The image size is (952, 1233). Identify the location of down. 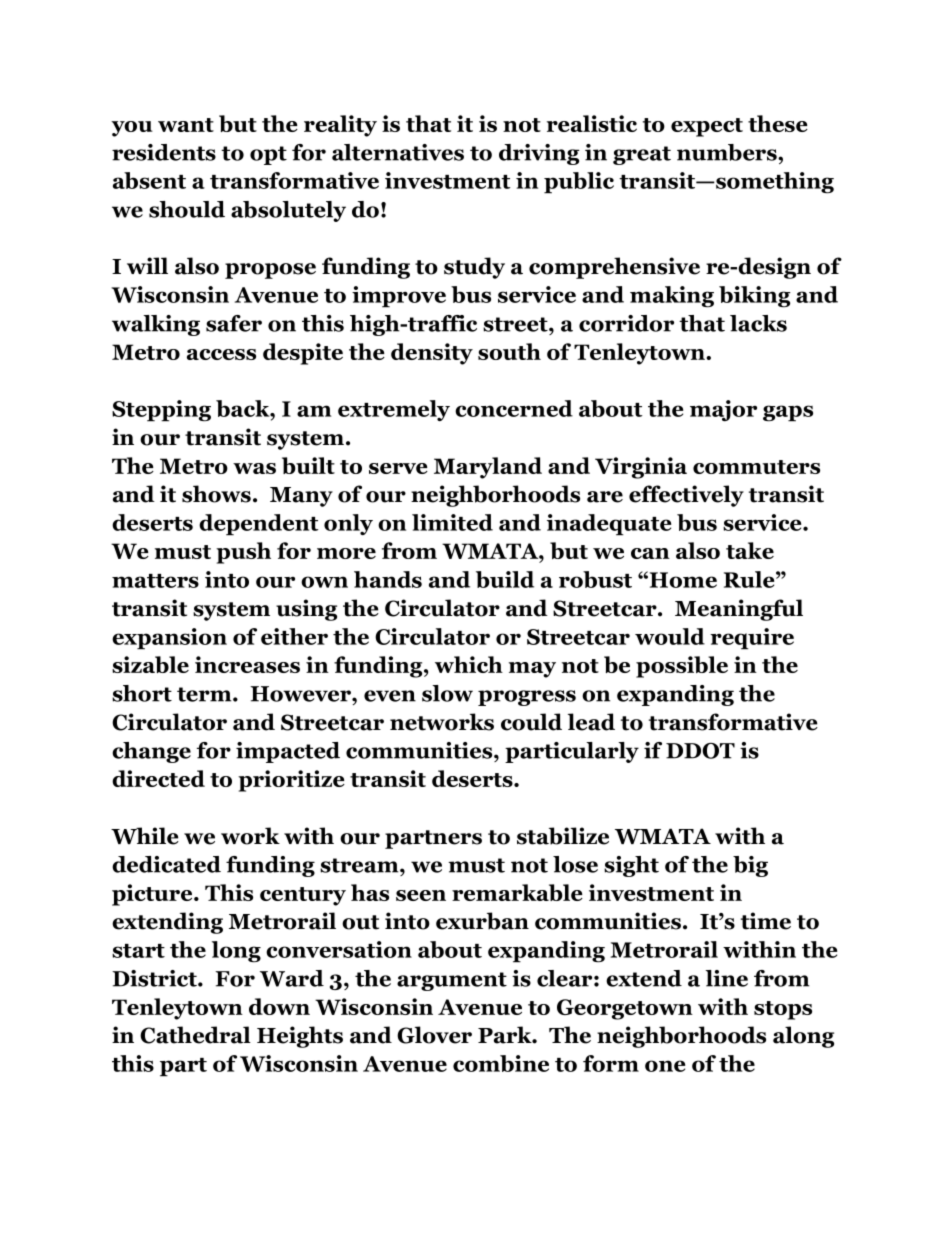
(279, 1006).
